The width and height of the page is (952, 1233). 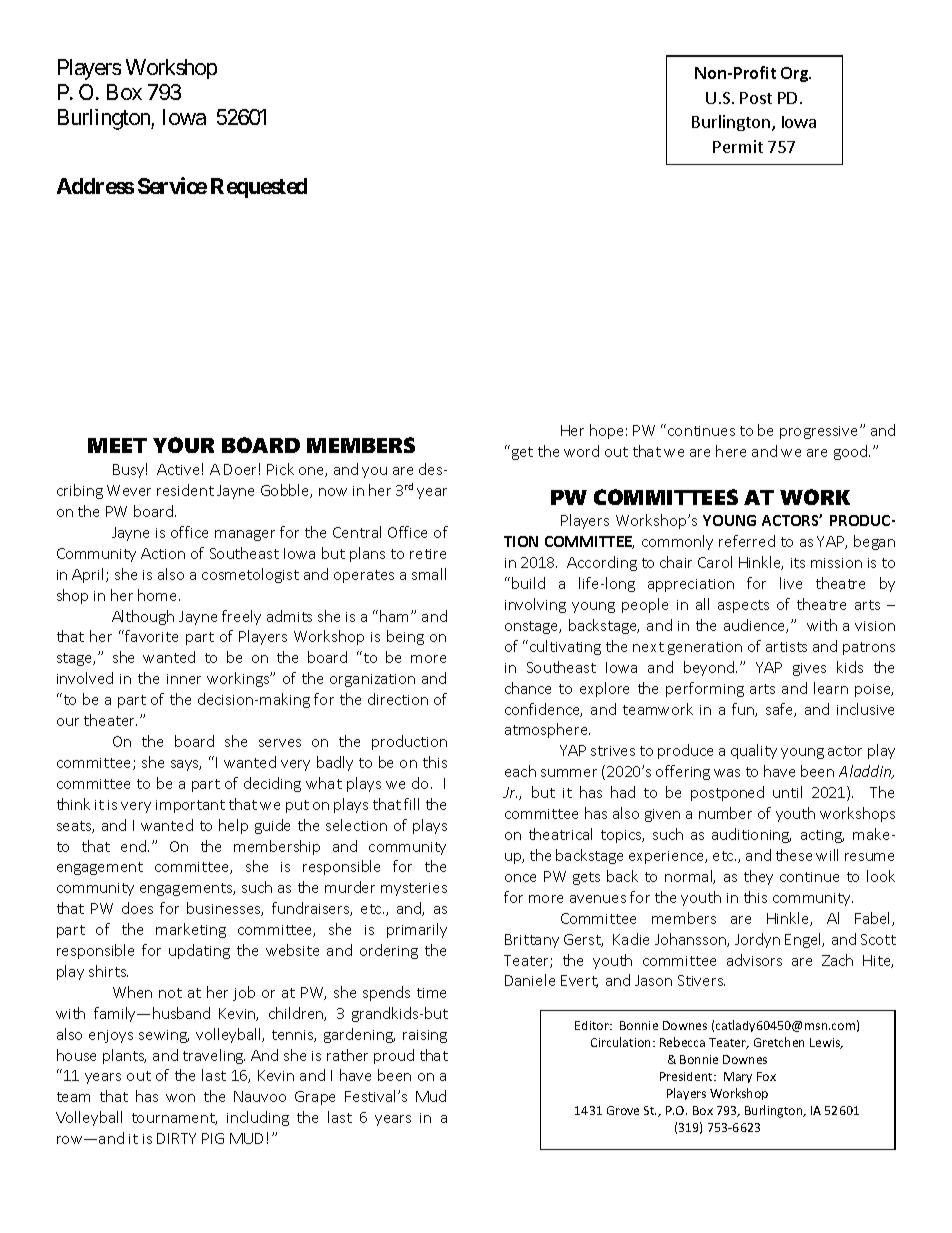 What do you see at coordinates (259, 188) in the page?
I see `Requested` at bounding box center [259, 188].
